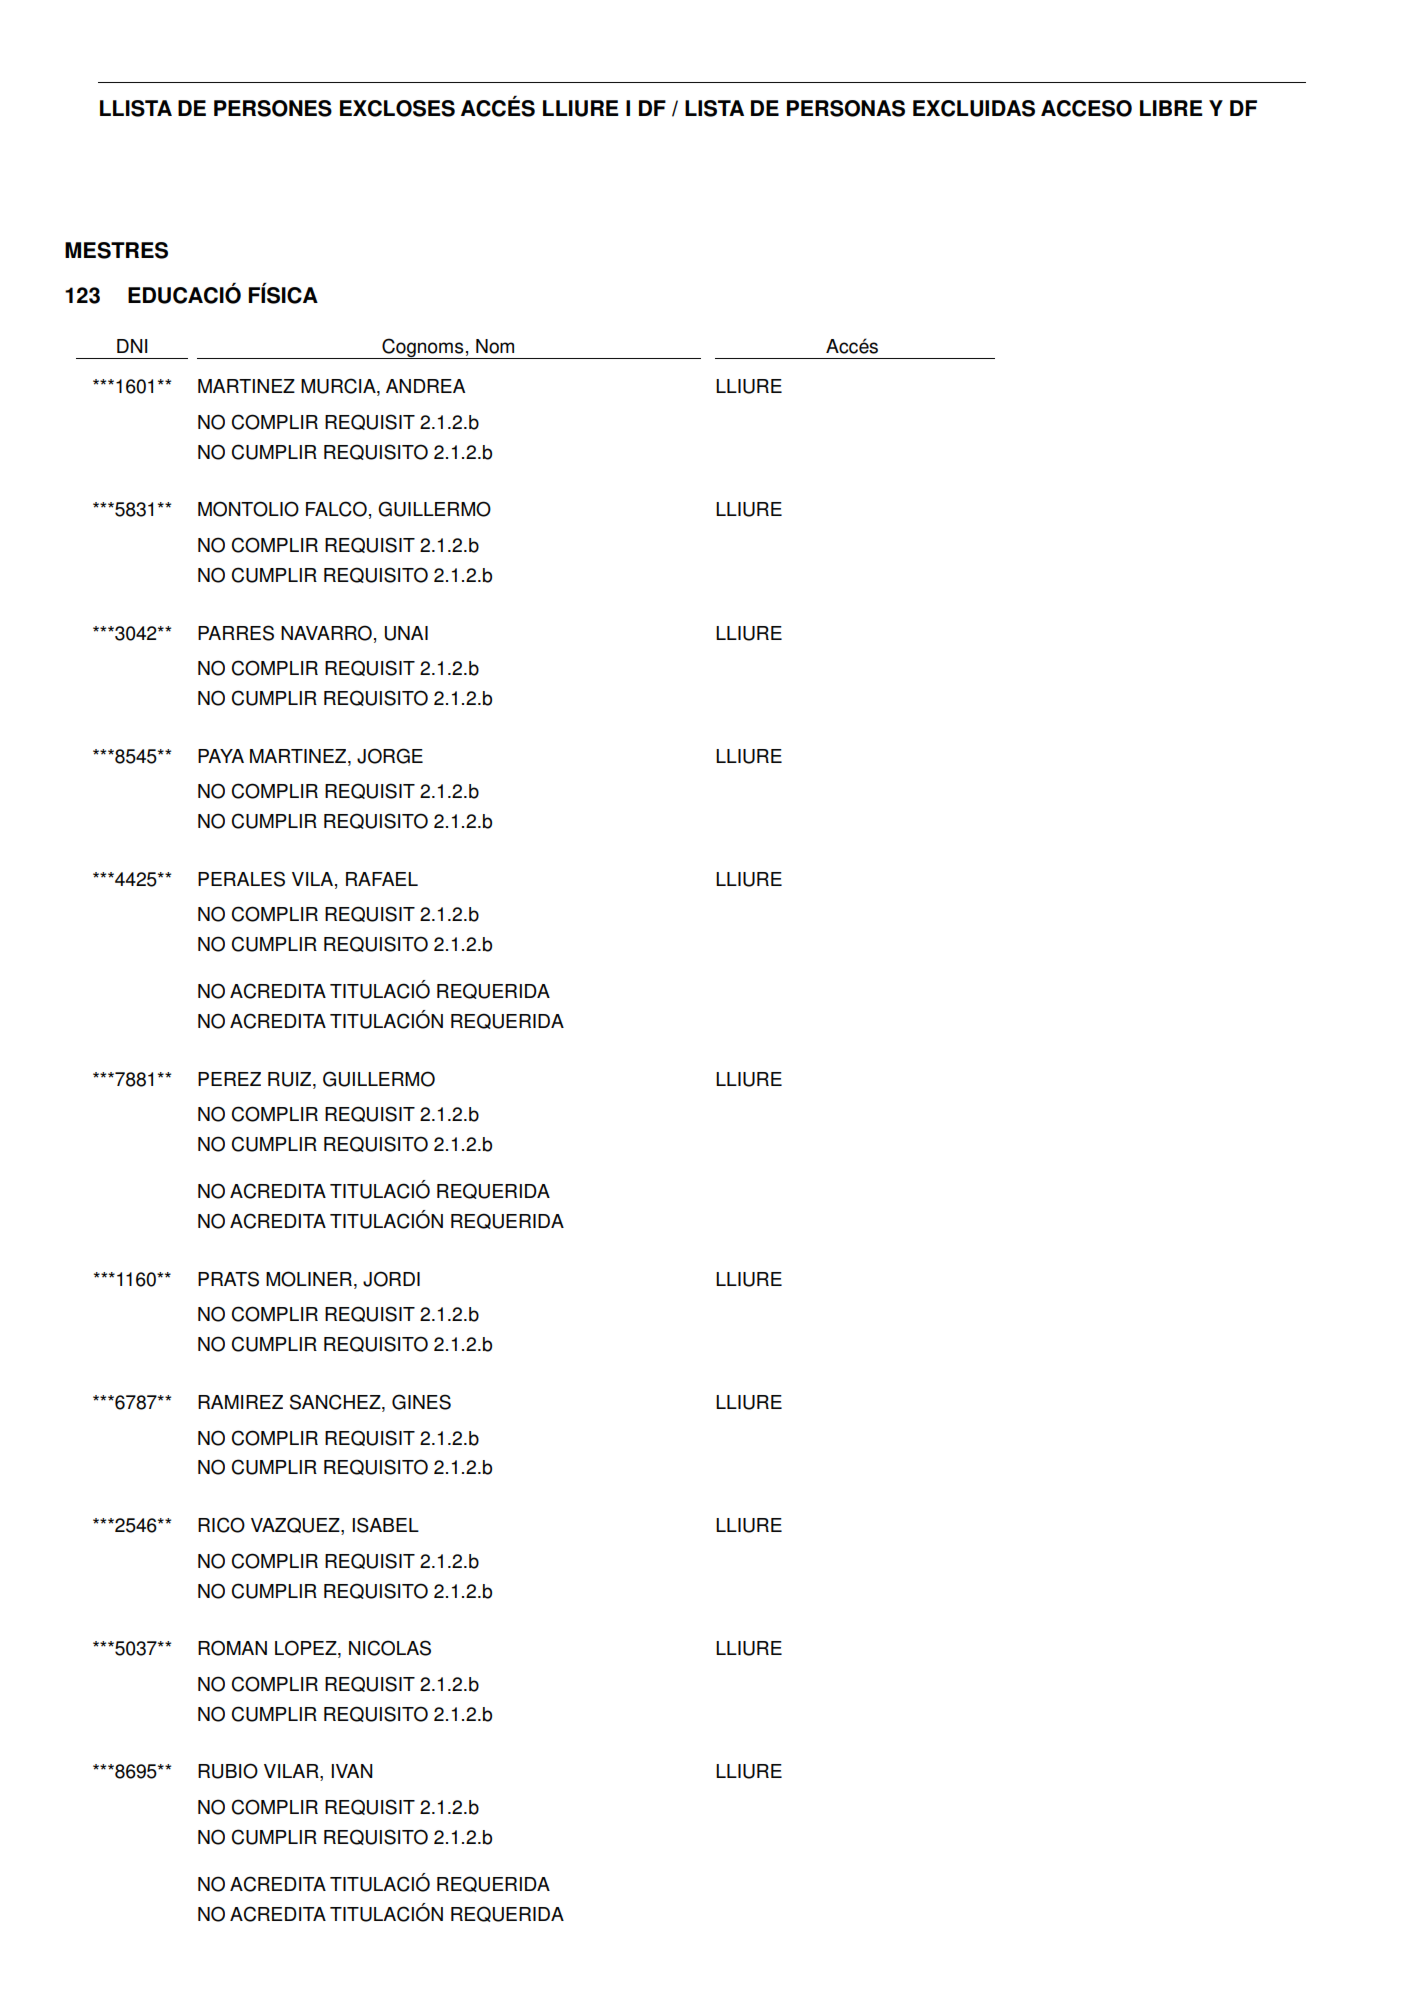 This screenshot has height=2014, width=1423. I want to click on IVAN, so click(351, 1771).
